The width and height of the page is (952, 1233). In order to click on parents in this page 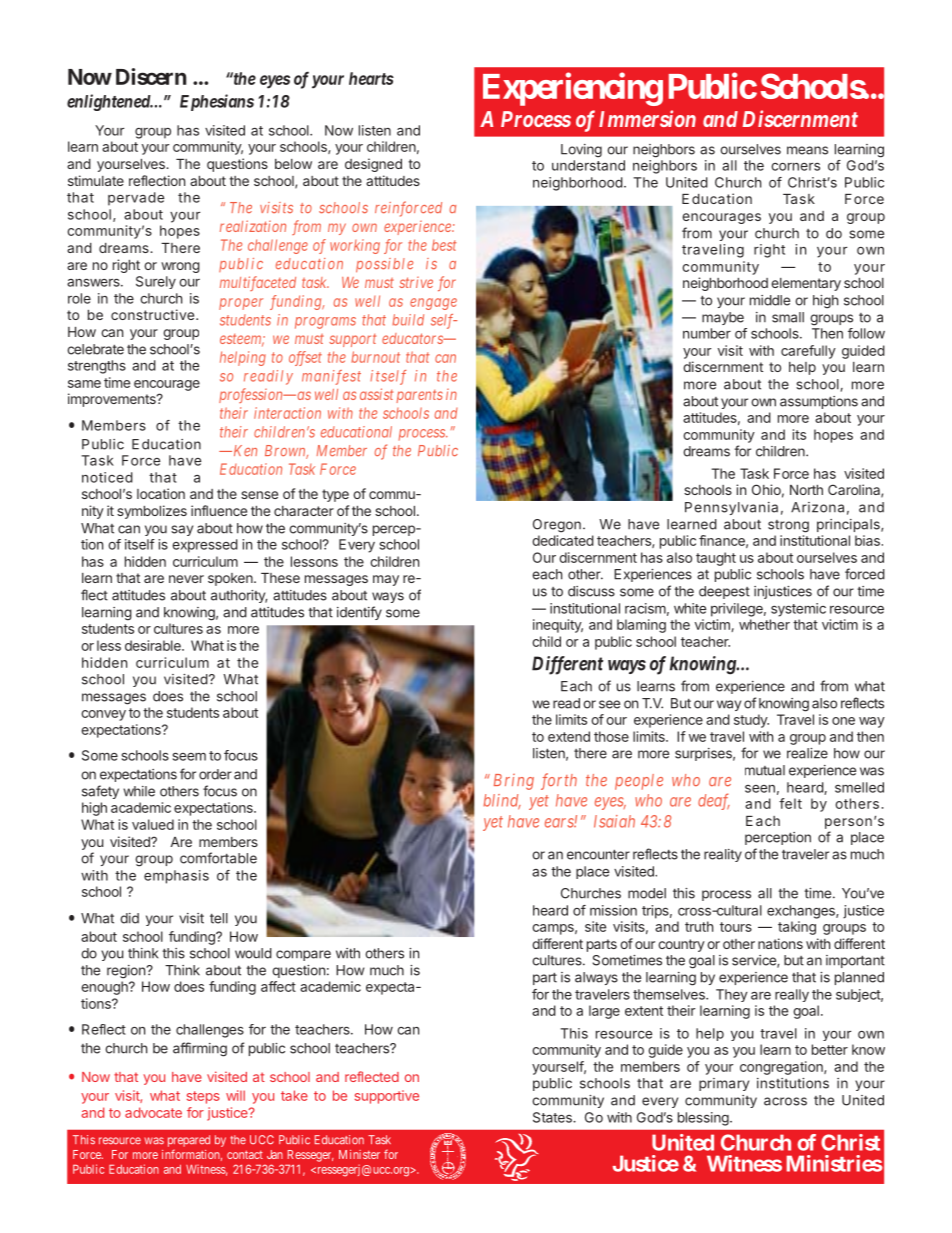, I will do `click(419, 396)`.
